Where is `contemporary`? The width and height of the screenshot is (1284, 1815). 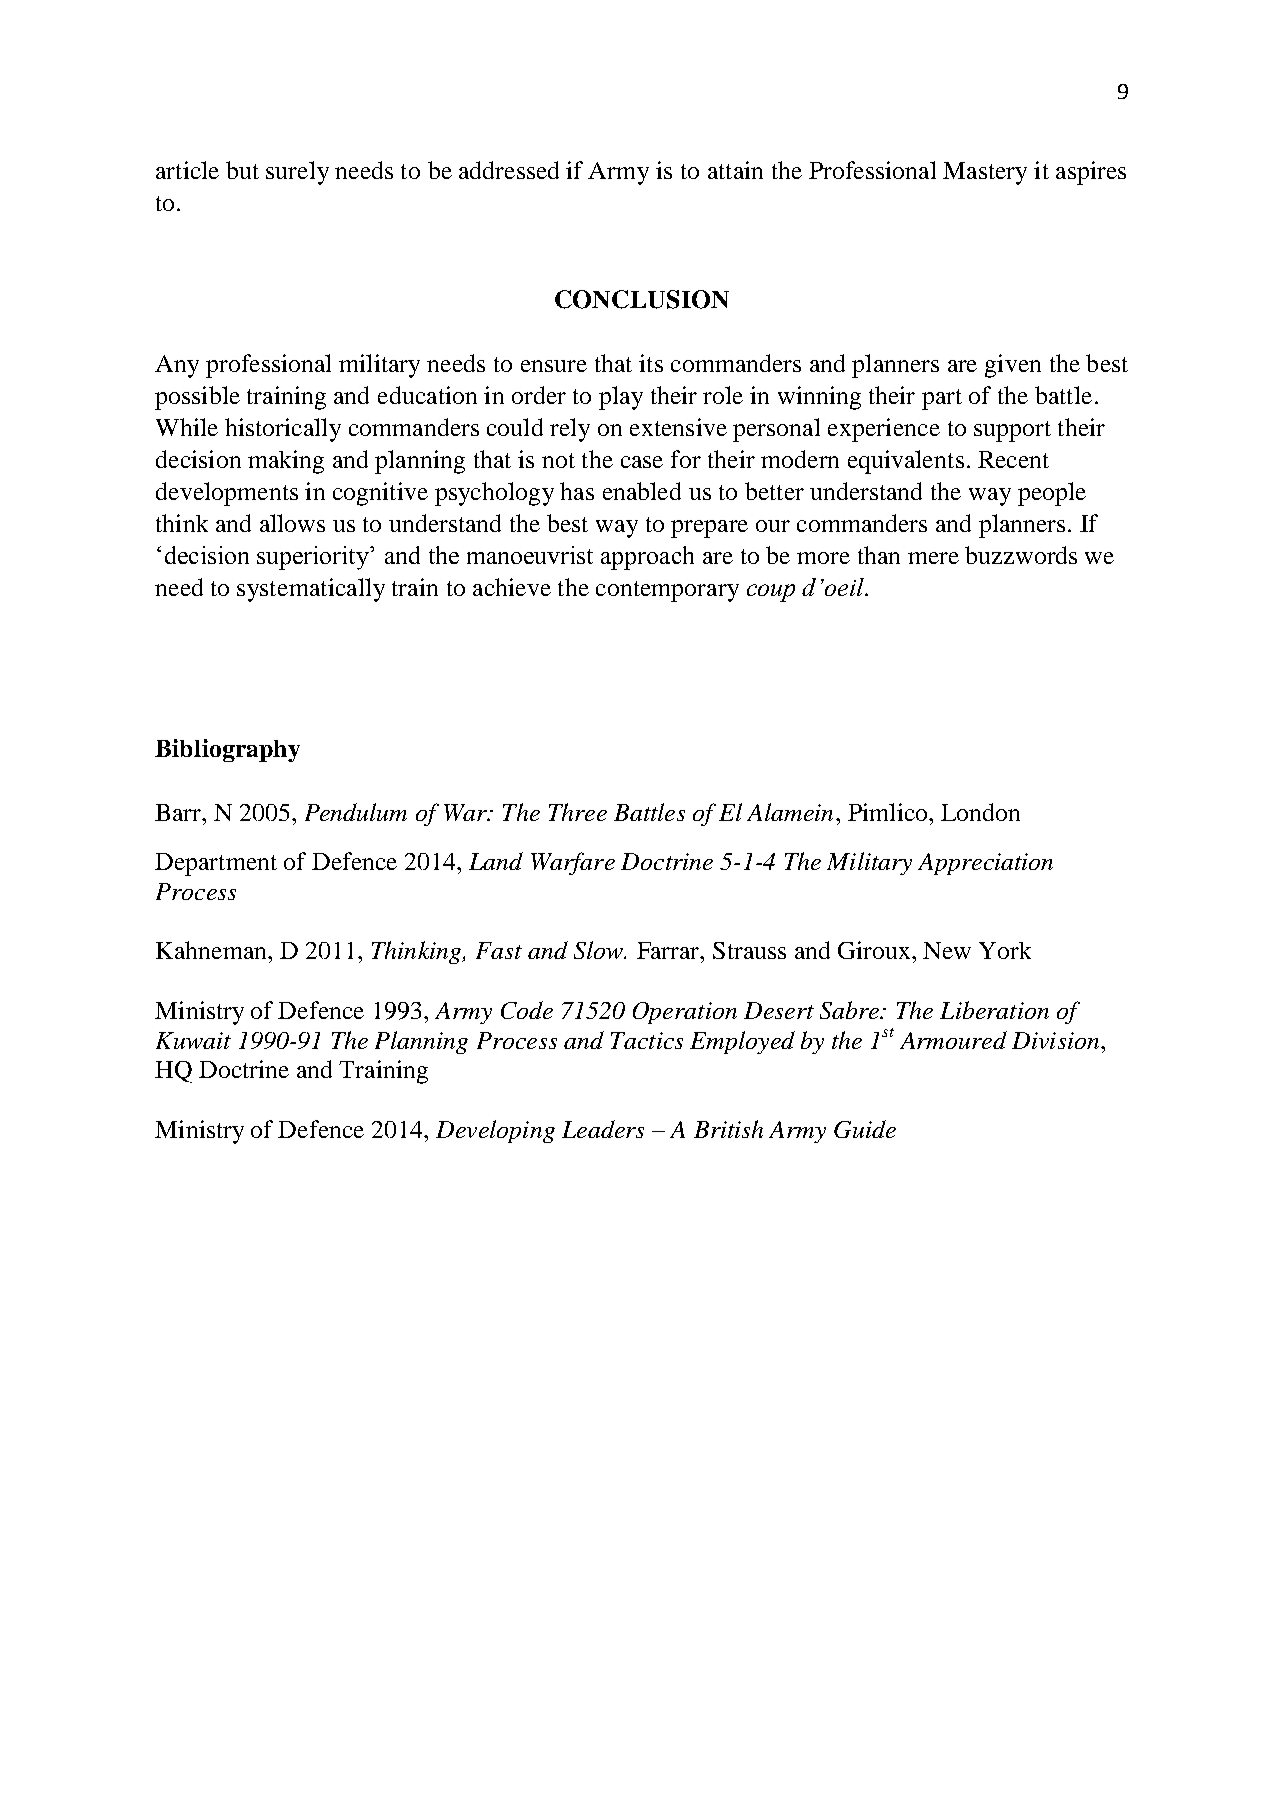 contemporary is located at coordinates (667, 591).
